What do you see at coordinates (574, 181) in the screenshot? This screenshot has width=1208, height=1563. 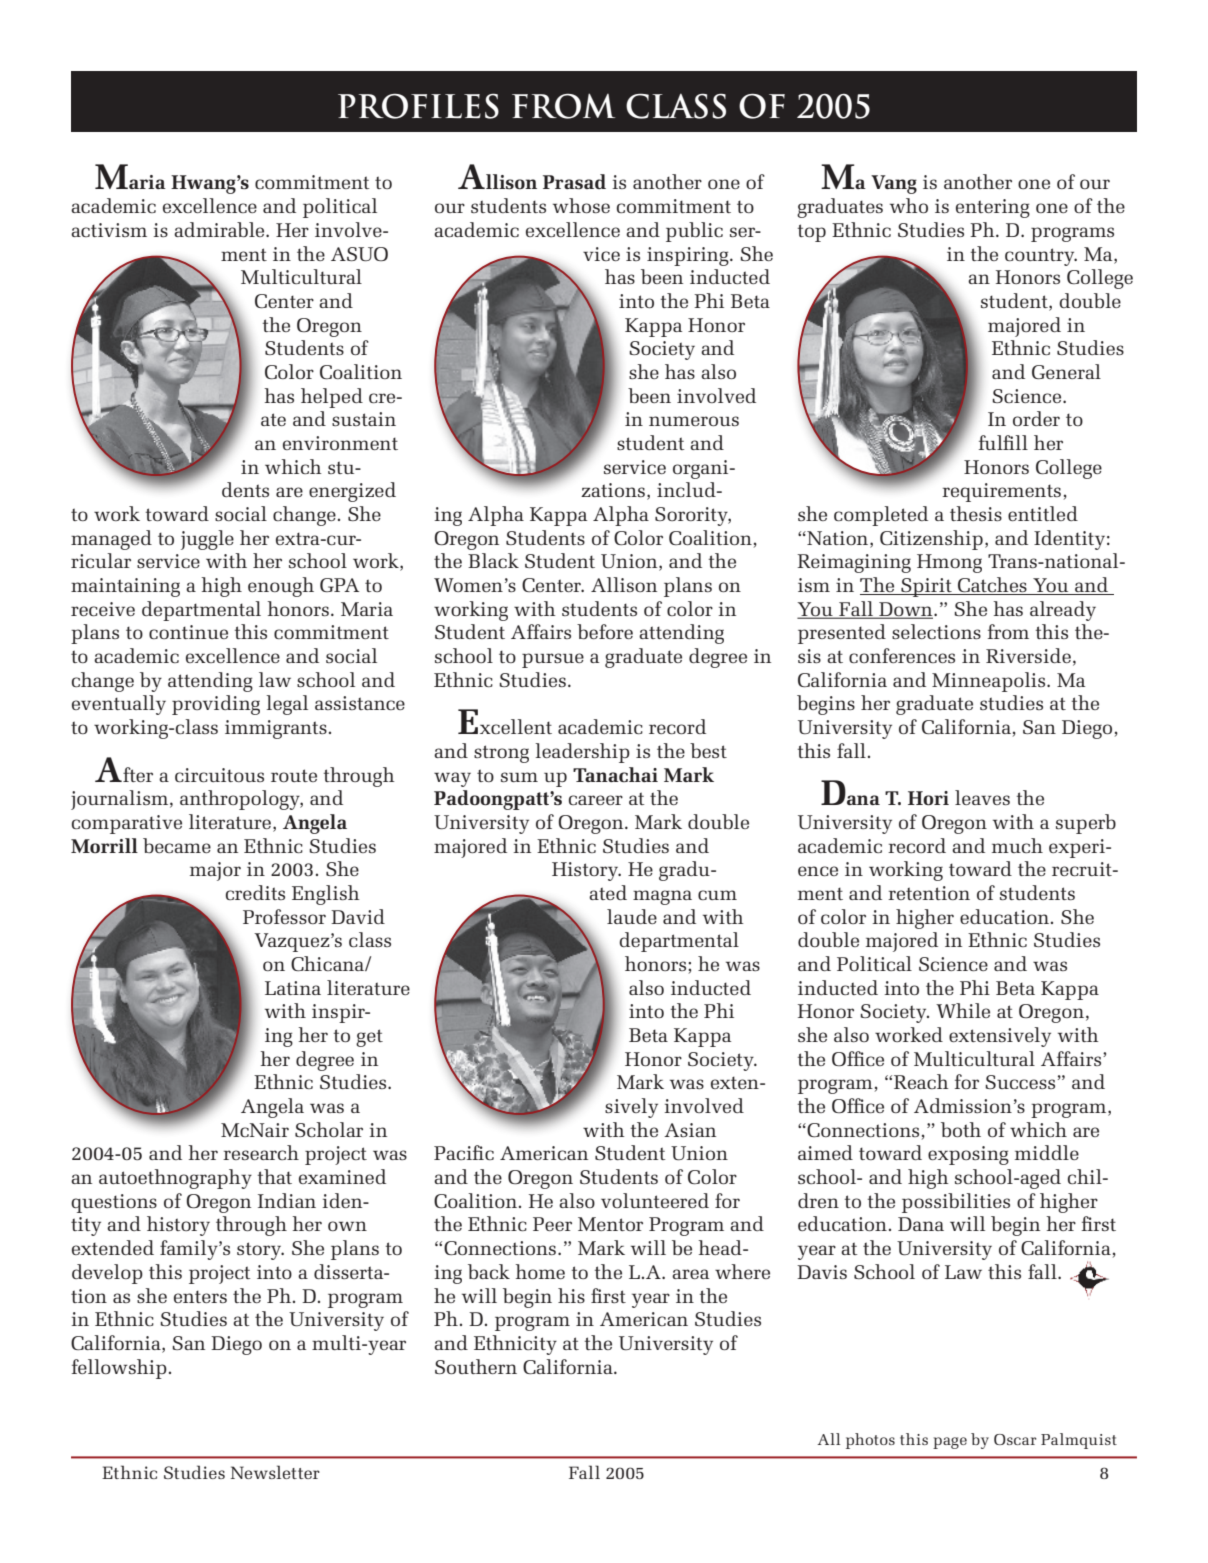 I see `Prasad` at bounding box center [574, 181].
